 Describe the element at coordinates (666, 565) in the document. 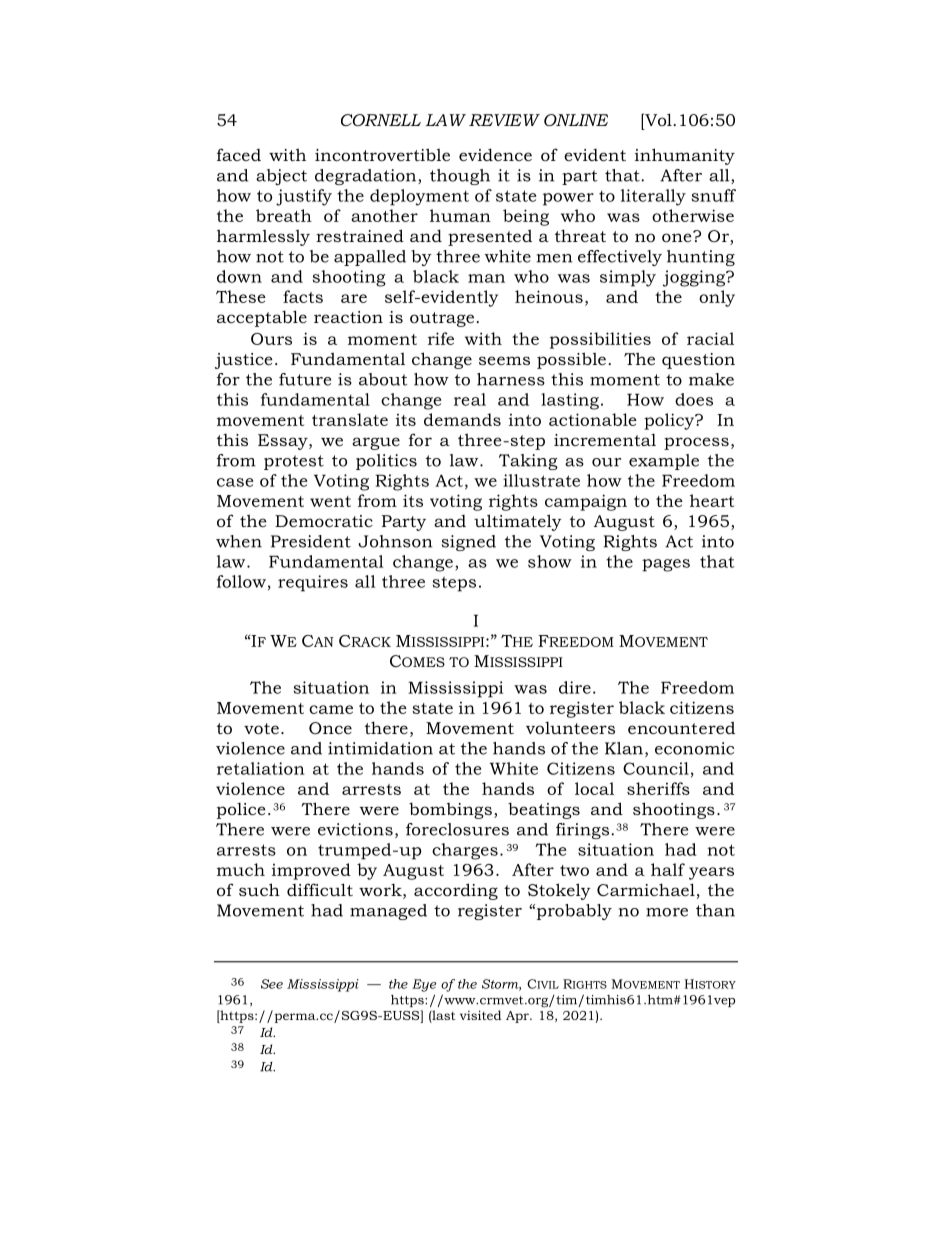

I see `pages` at that location.
